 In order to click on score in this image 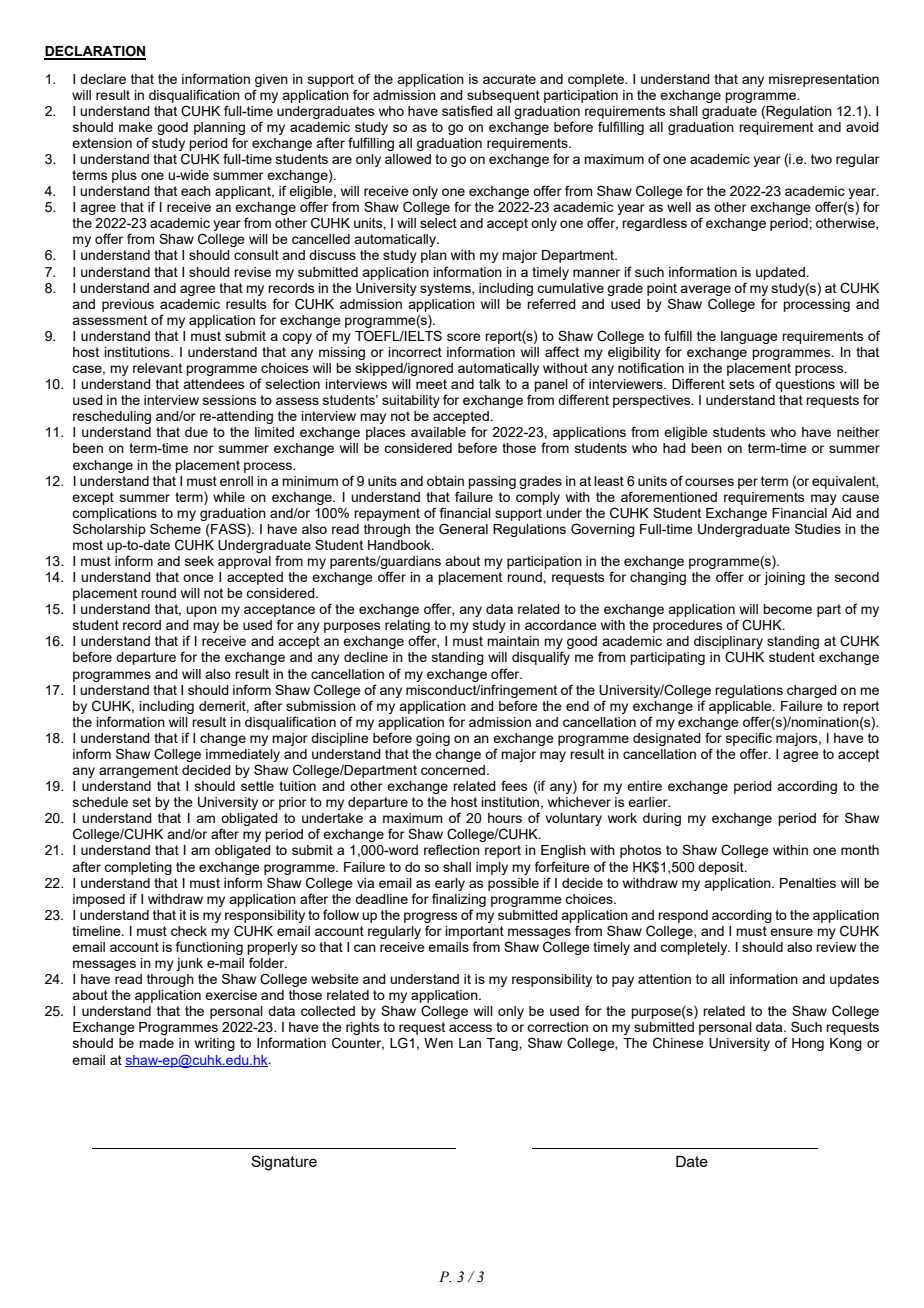, I will do `click(464, 337)`.
